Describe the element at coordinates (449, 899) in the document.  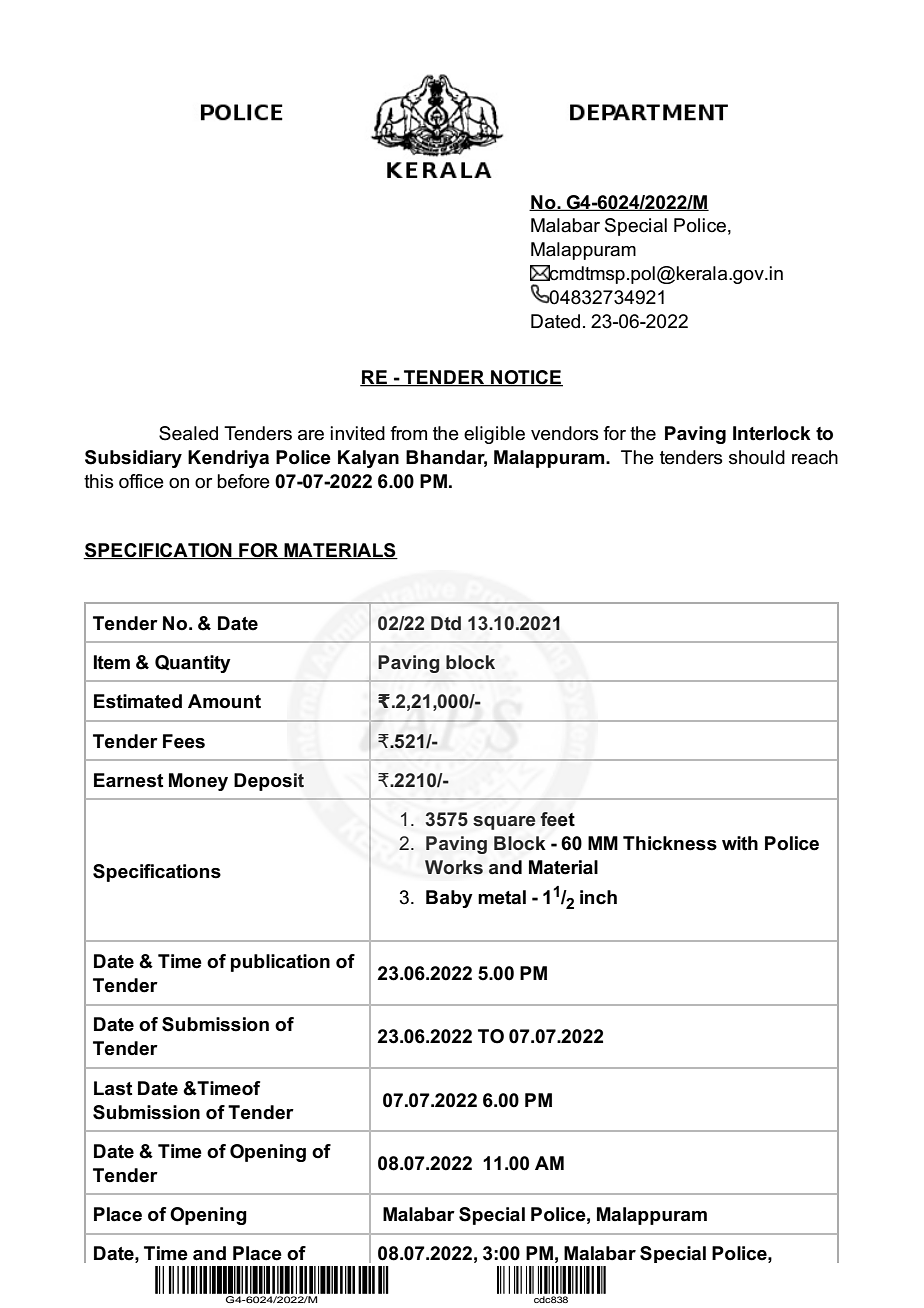
I see `Baby` at that location.
